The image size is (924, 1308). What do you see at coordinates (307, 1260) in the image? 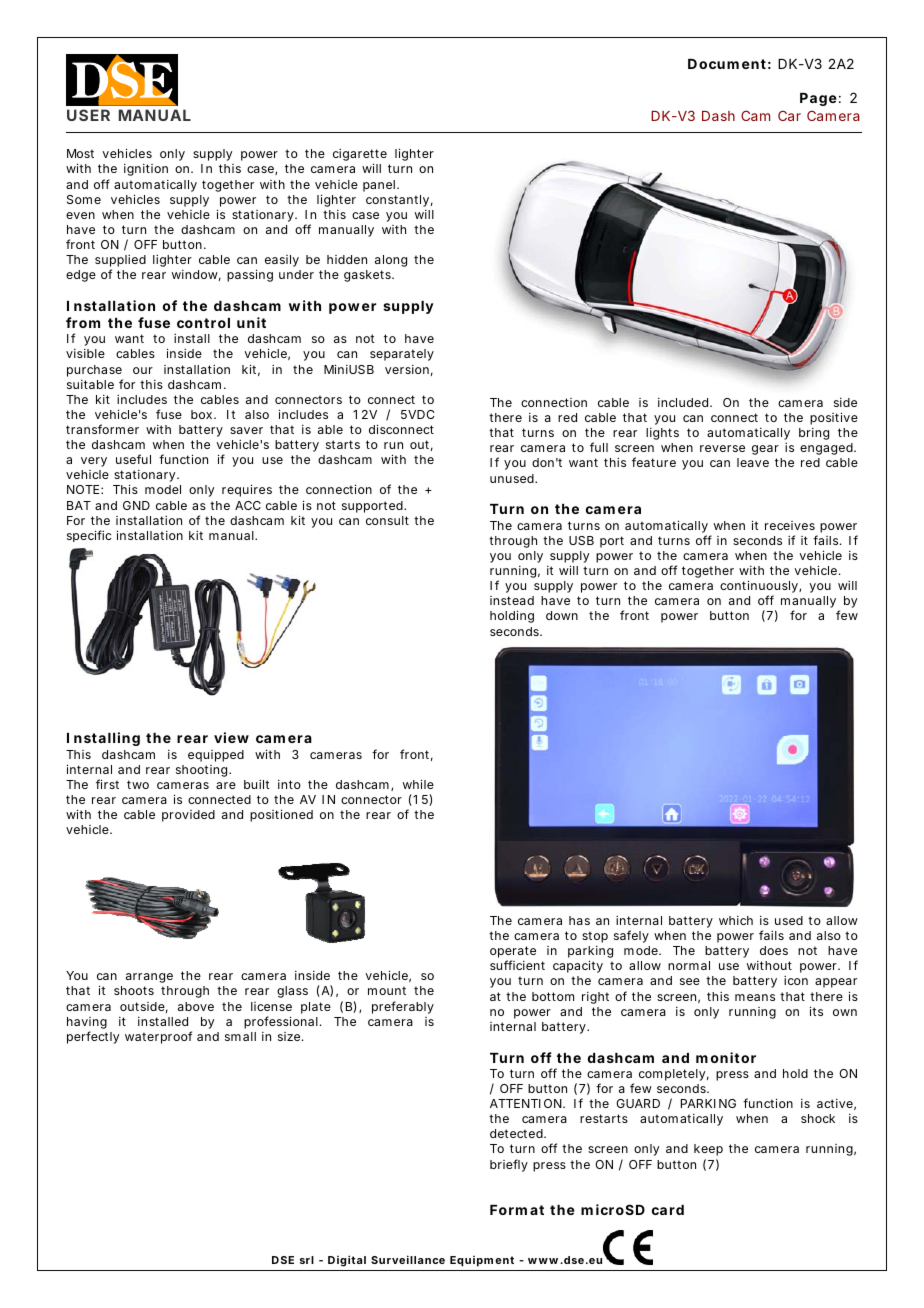
I see `srl` at bounding box center [307, 1260].
